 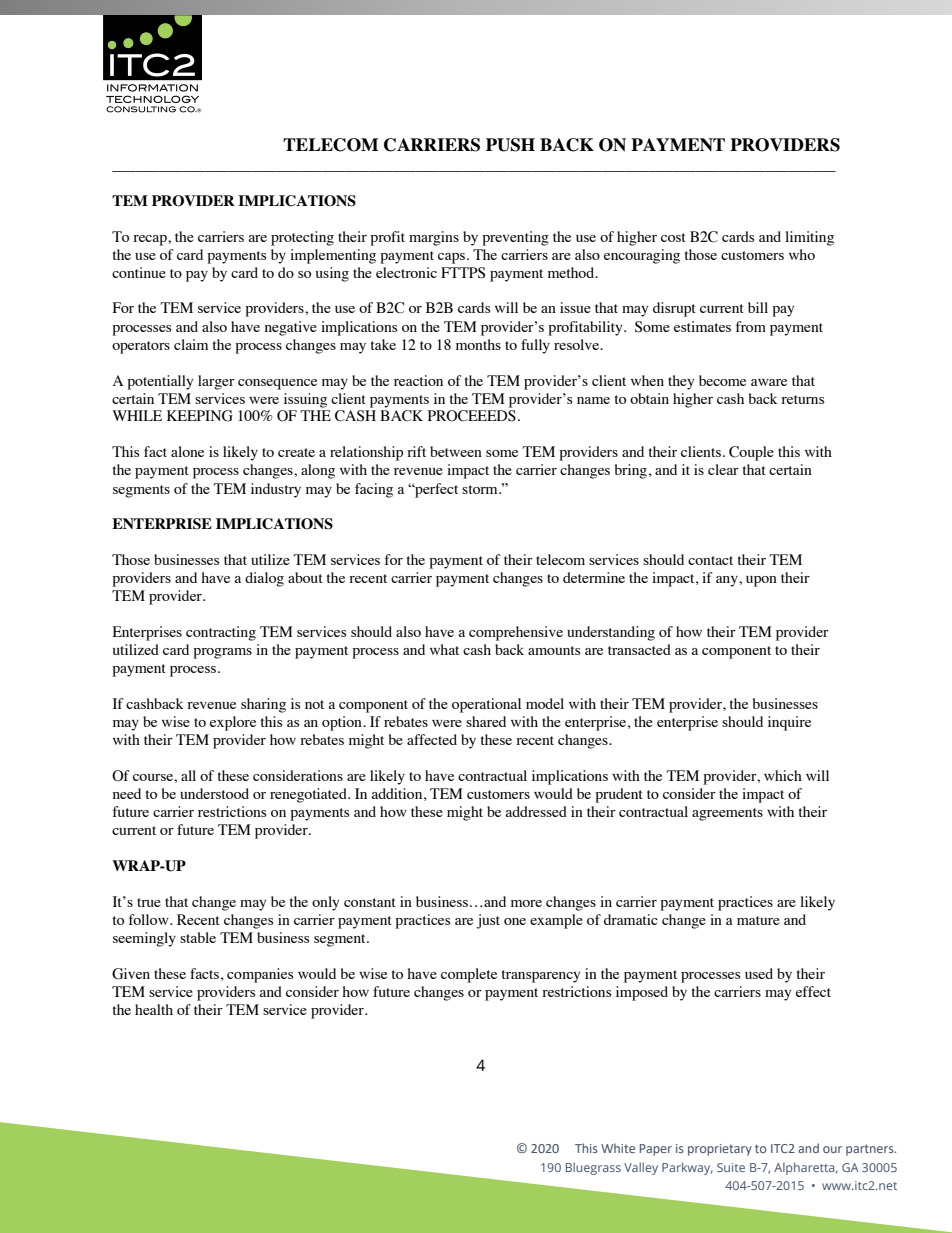 What do you see at coordinates (809, 238) in the document?
I see `limiting` at bounding box center [809, 238].
